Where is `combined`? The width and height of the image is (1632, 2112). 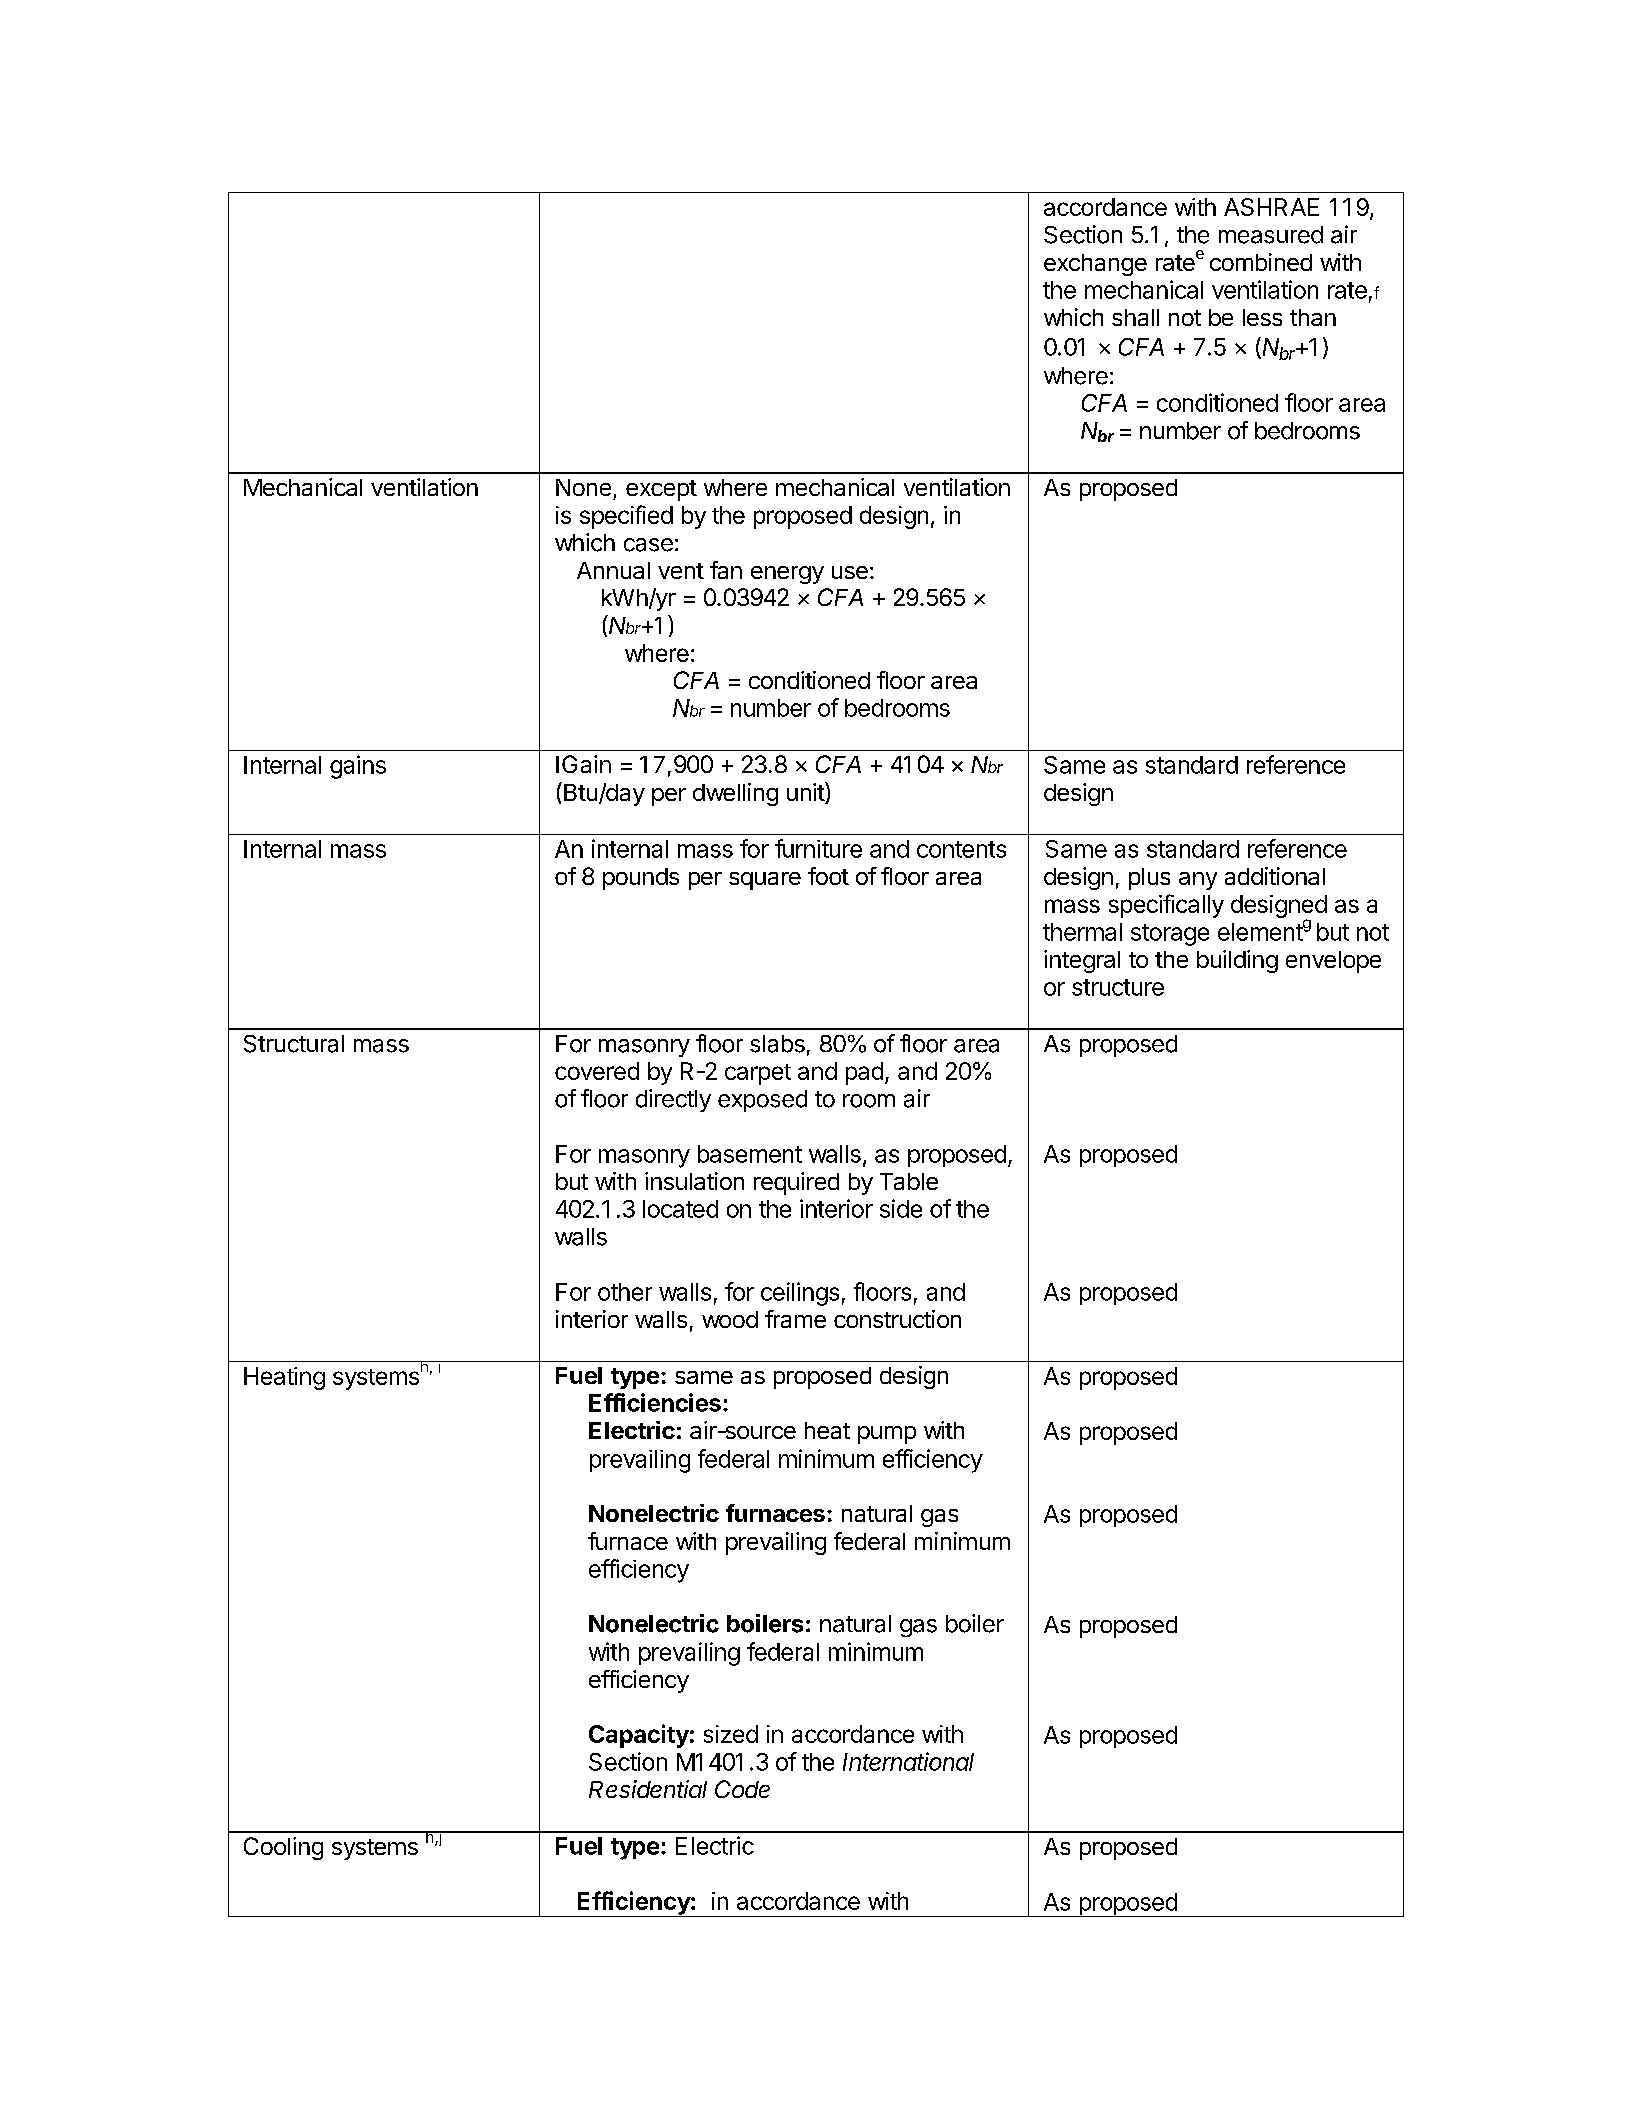 combined is located at coordinates (1261, 262).
